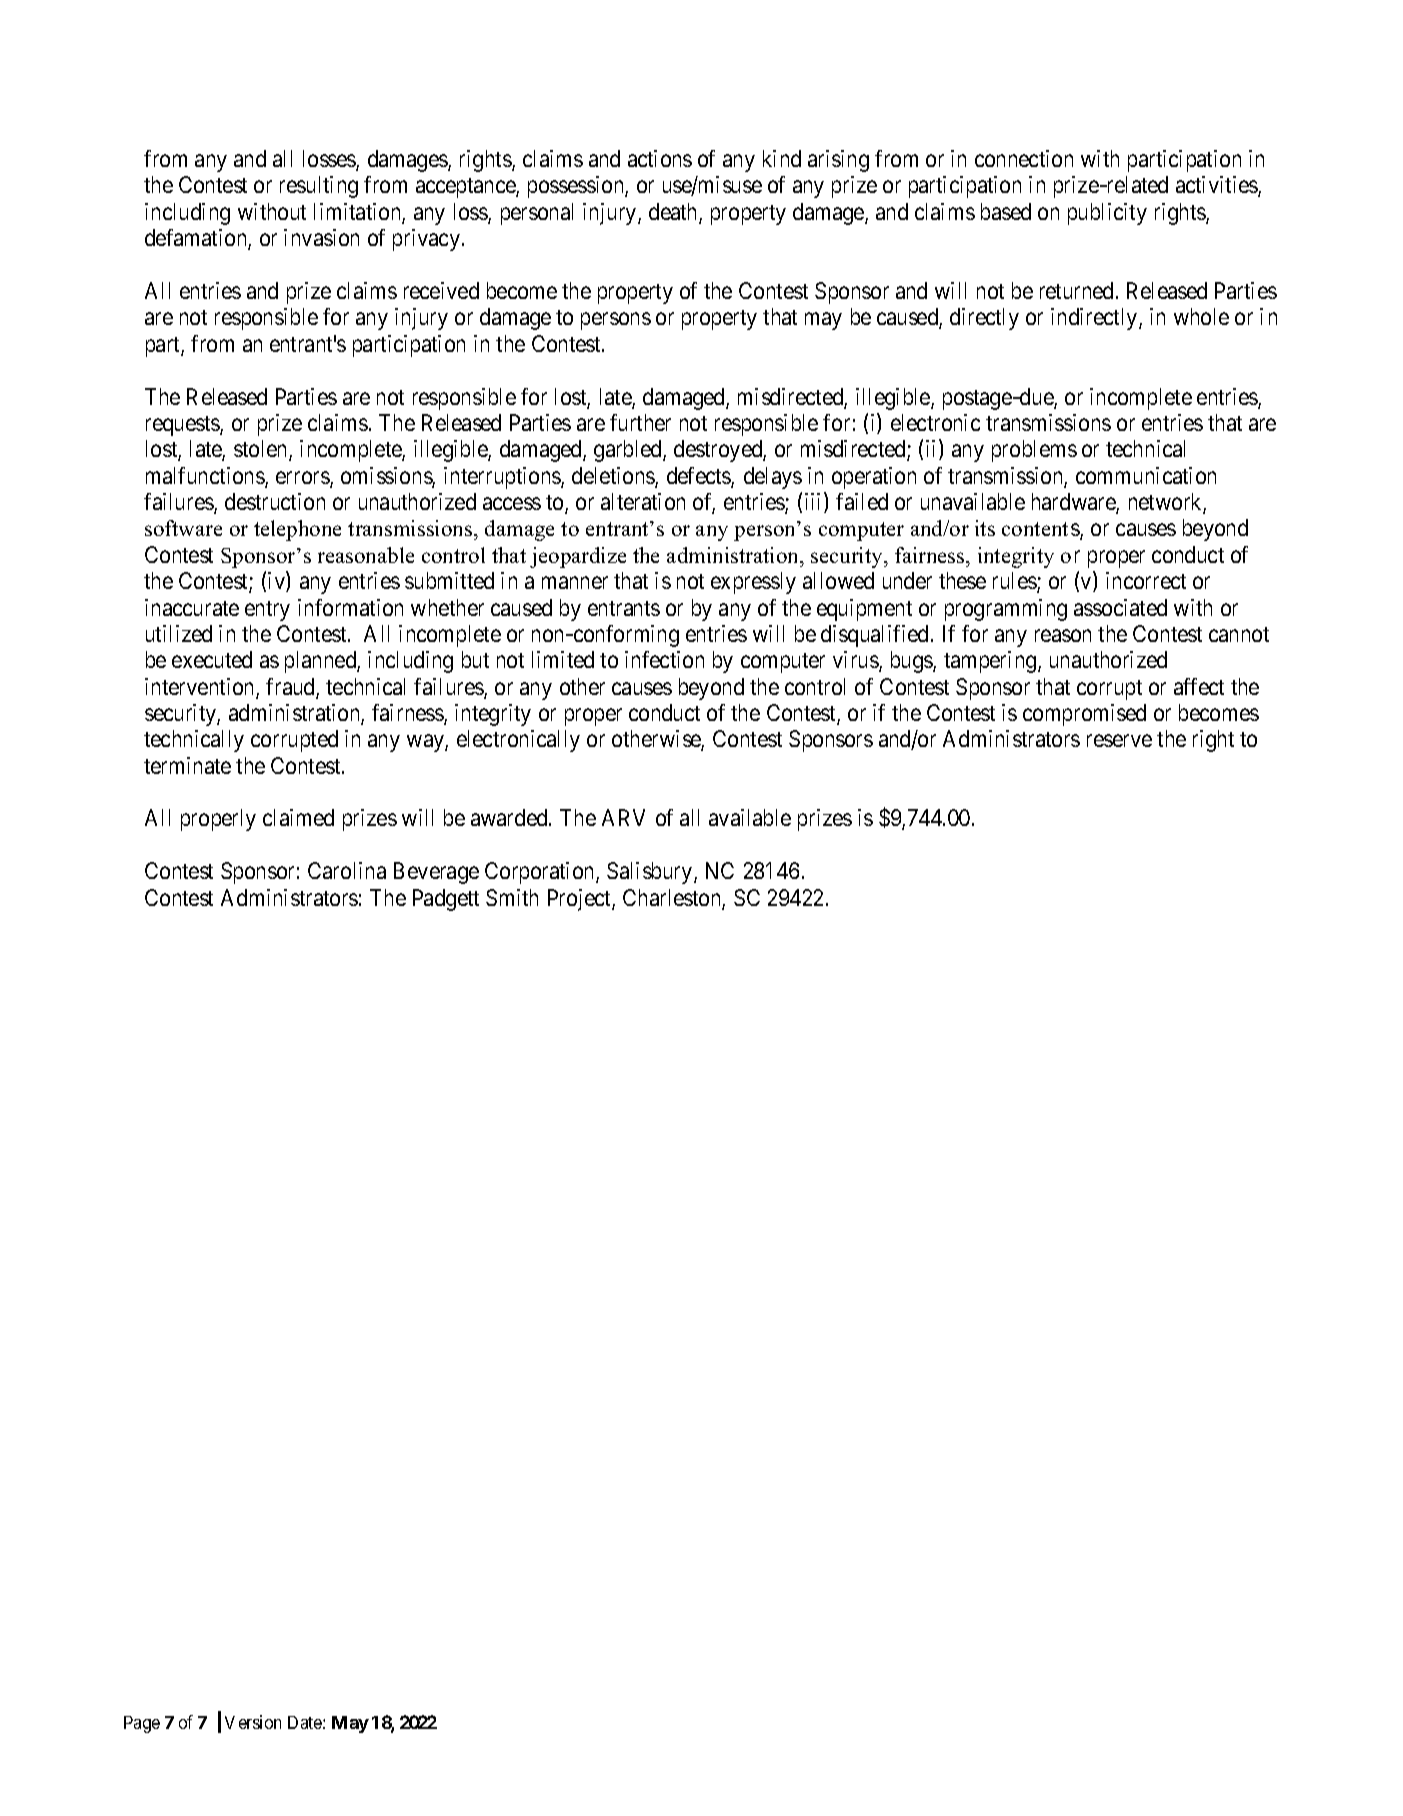  I want to click on publicity, so click(1107, 214).
